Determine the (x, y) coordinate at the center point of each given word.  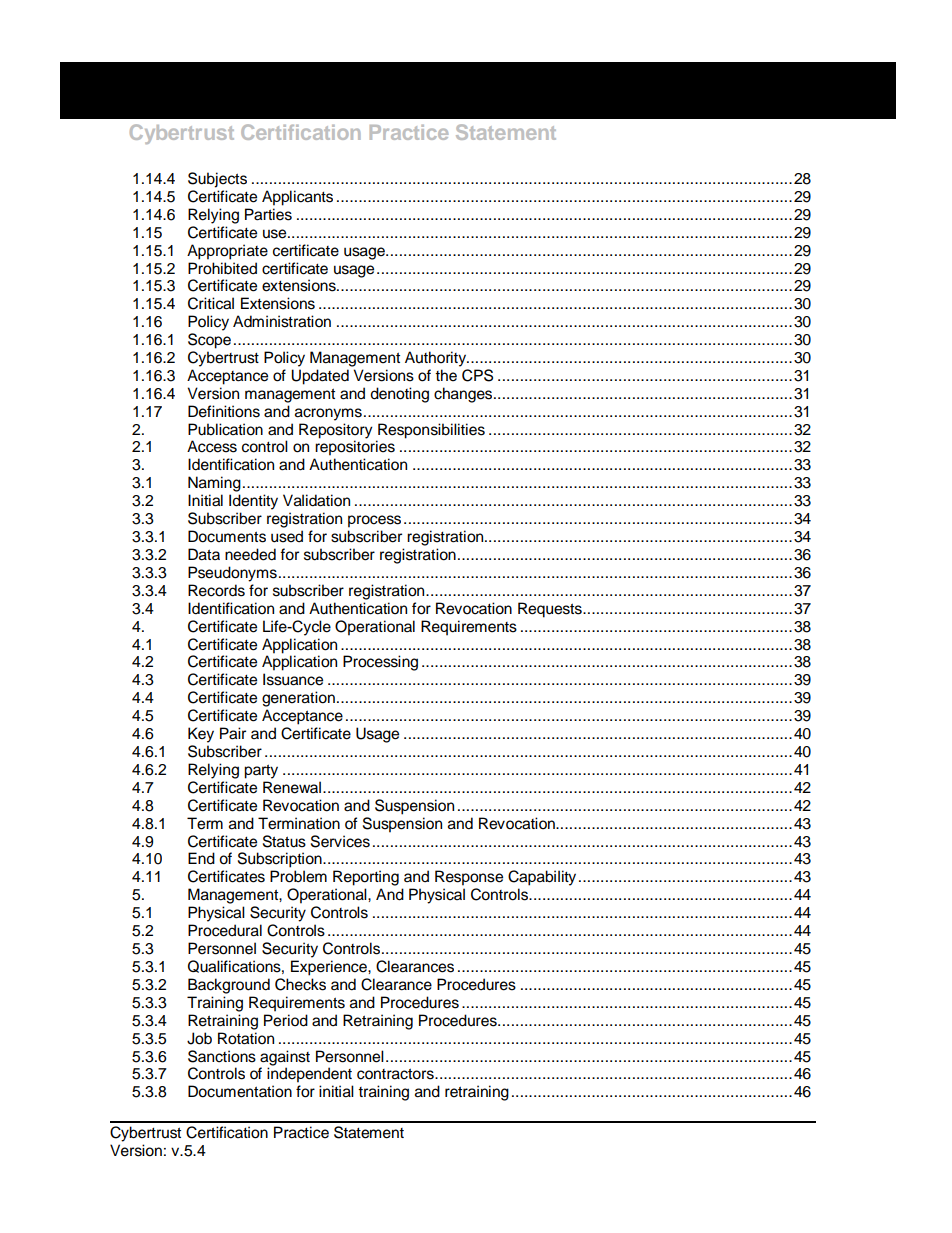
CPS (477, 375)
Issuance (293, 679)
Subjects (217, 180)
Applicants (297, 198)
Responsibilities (430, 432)
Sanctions (222, 1056)
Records (216, 590)
